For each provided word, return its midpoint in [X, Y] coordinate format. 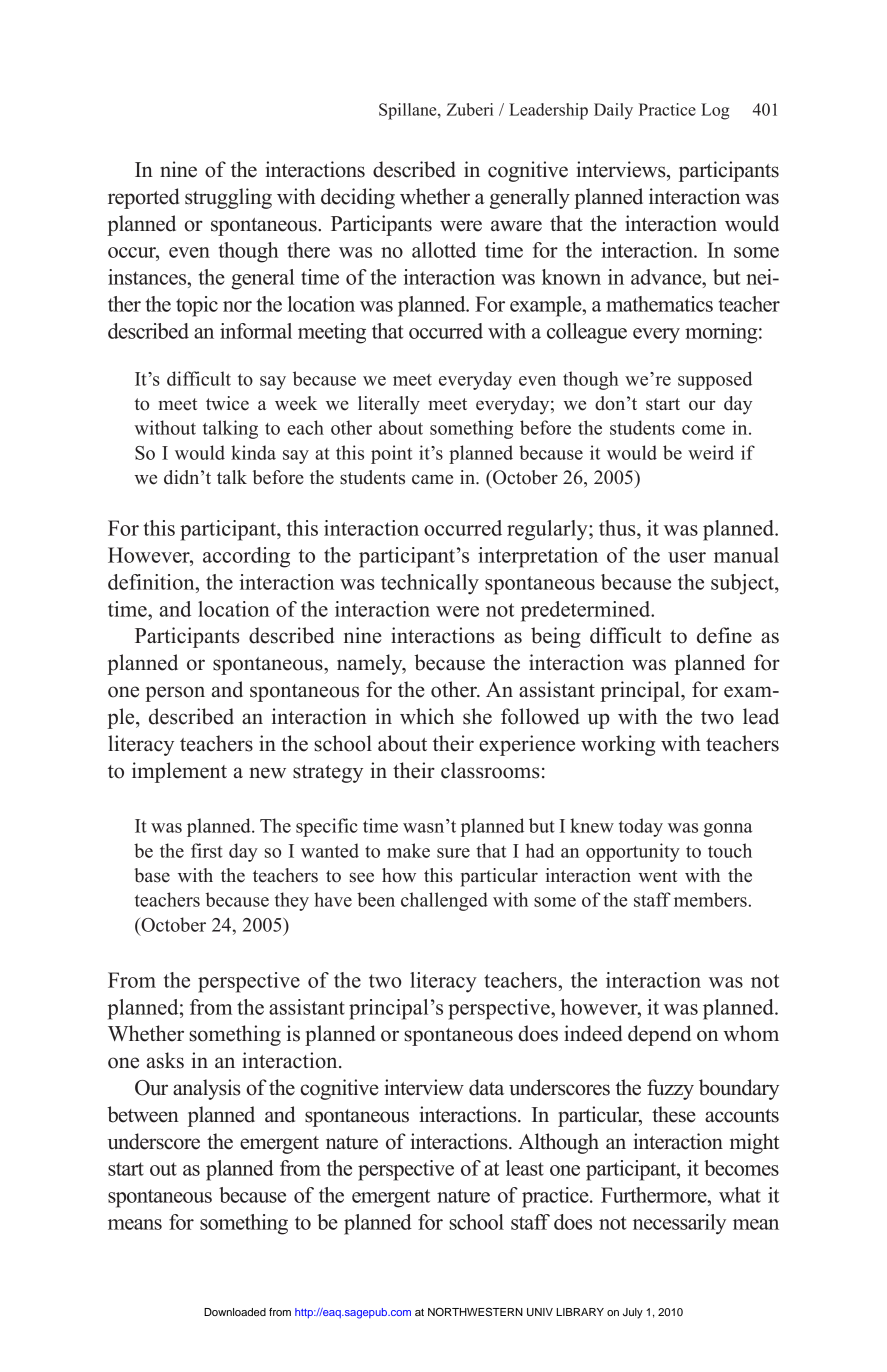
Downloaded [235, 1312]
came [432, 479]
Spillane [409, 111]
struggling [228, 198]
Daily [613, 111]
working [618, 745]
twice [227, 403]
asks [165, 1060]
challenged [444, 901]
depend [659, 1035]
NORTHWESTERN [475, 1312]
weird [711, 452]
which [427, 716]
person [175, 694]
